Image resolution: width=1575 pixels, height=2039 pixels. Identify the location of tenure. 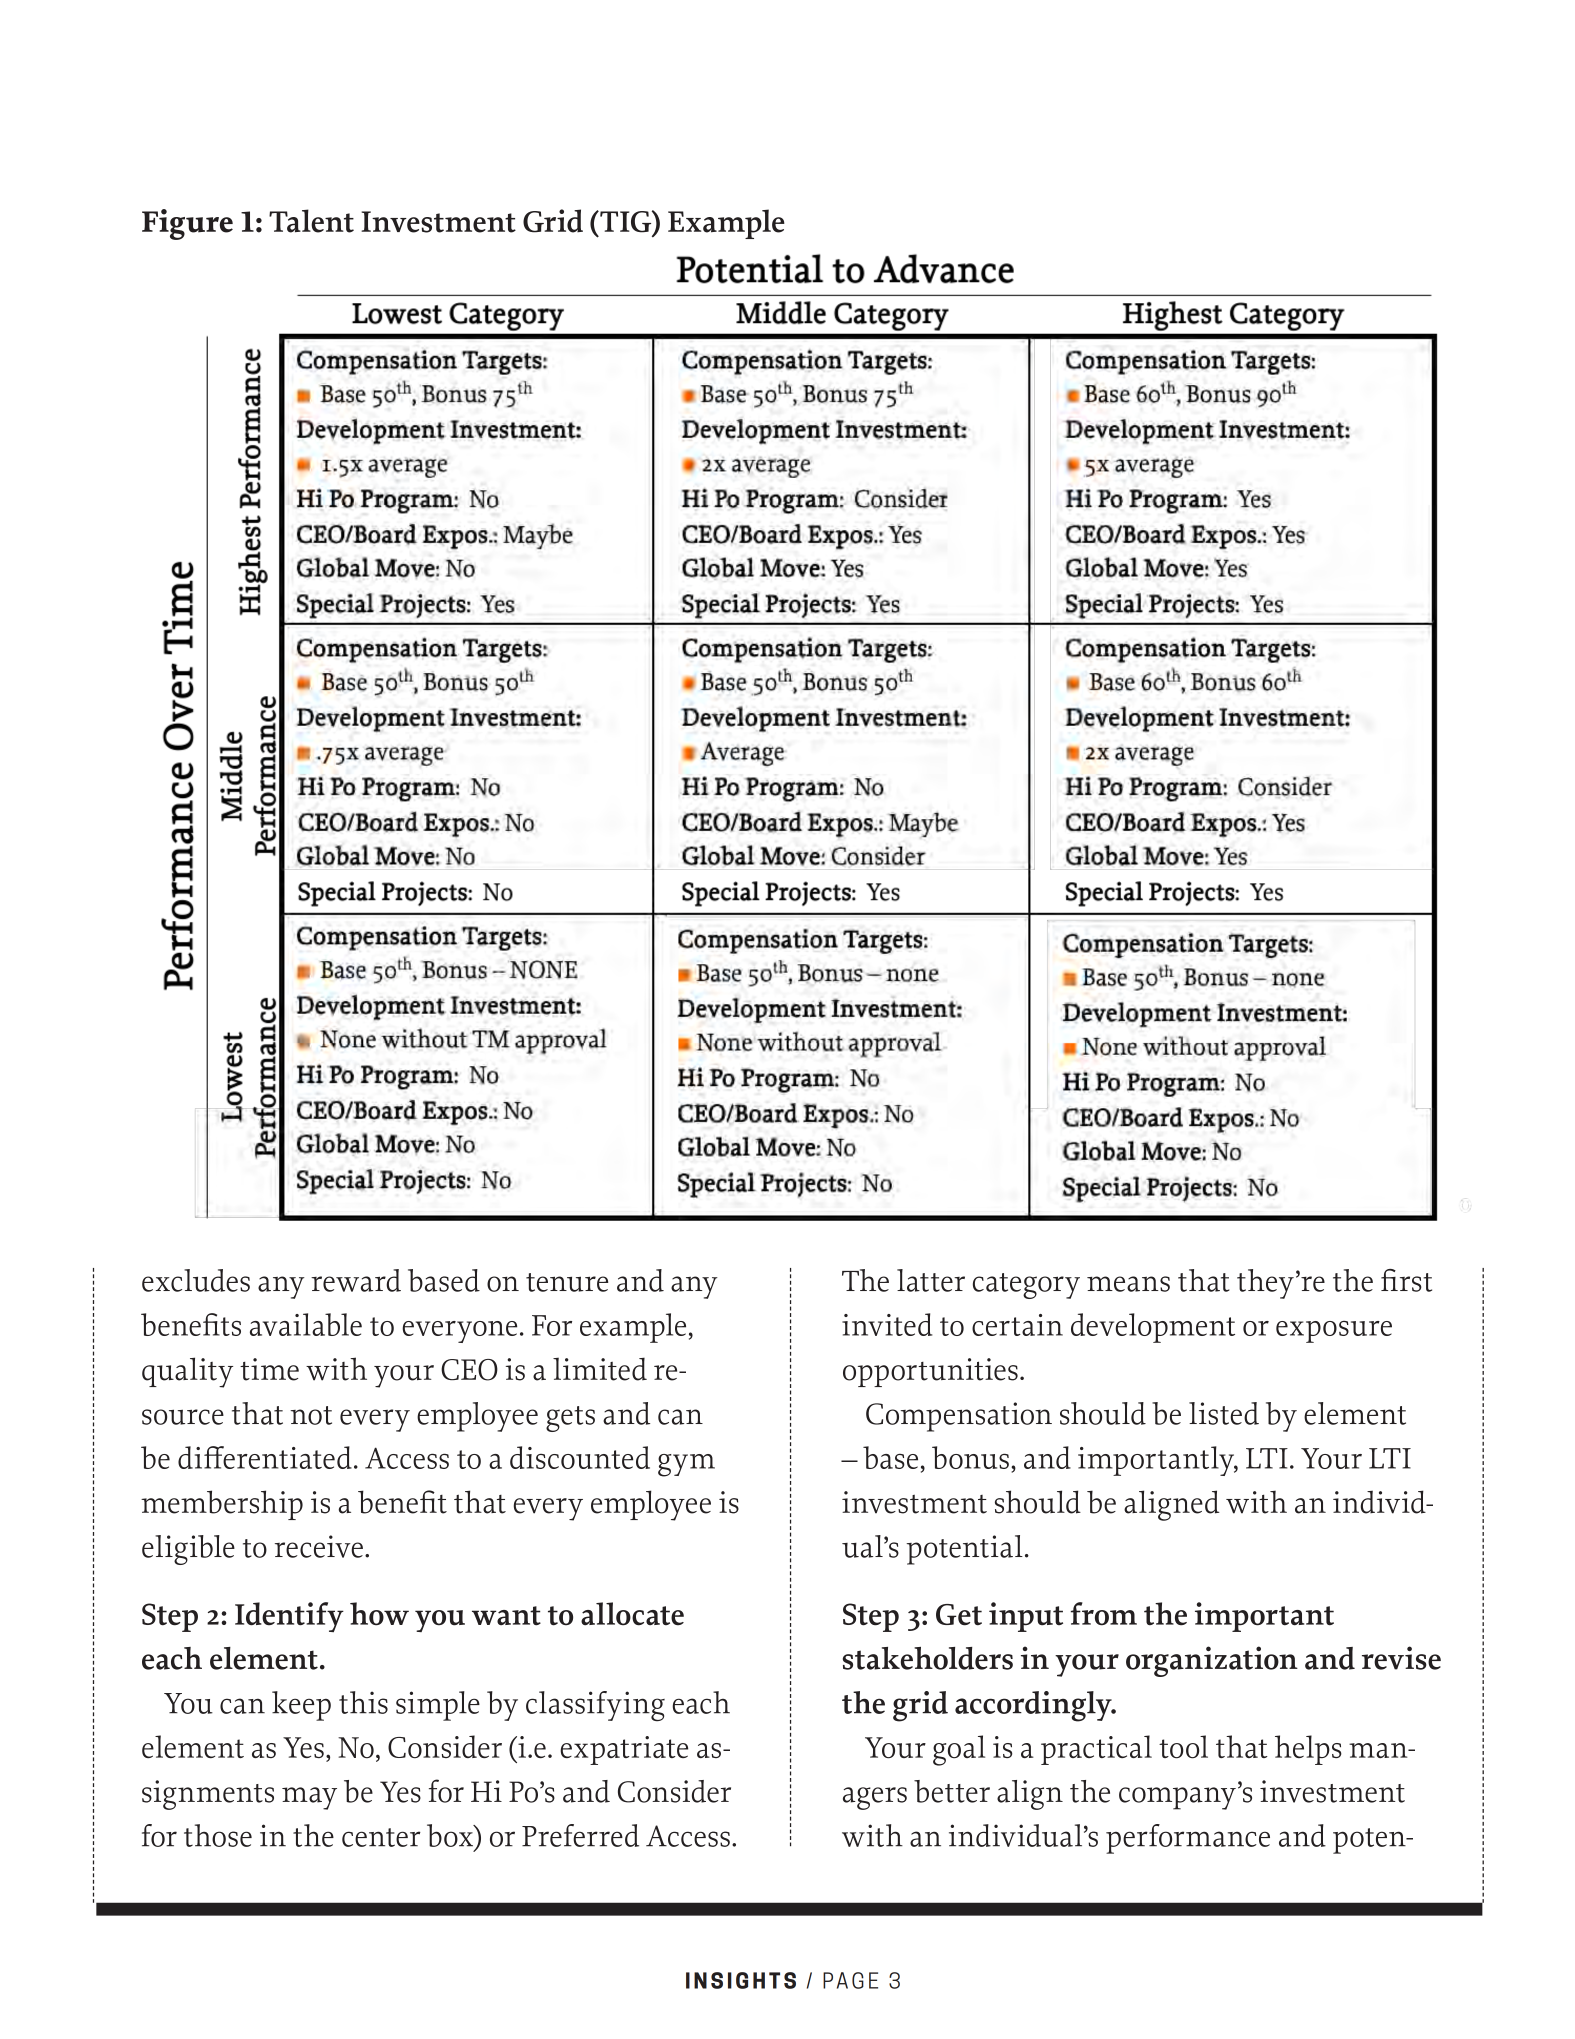
(567, 1282).
